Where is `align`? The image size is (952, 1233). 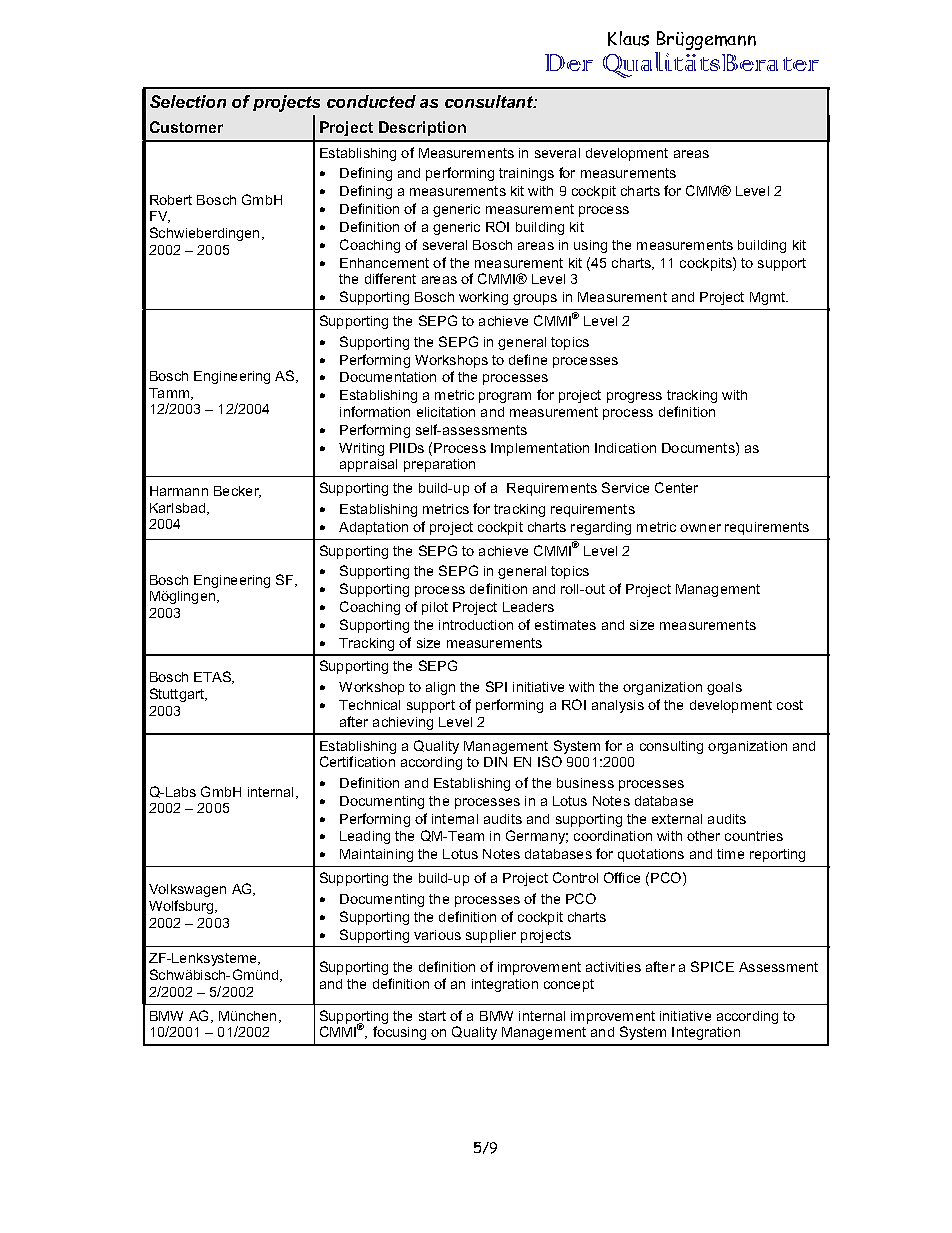
align is located at coordinates (440, 688).
